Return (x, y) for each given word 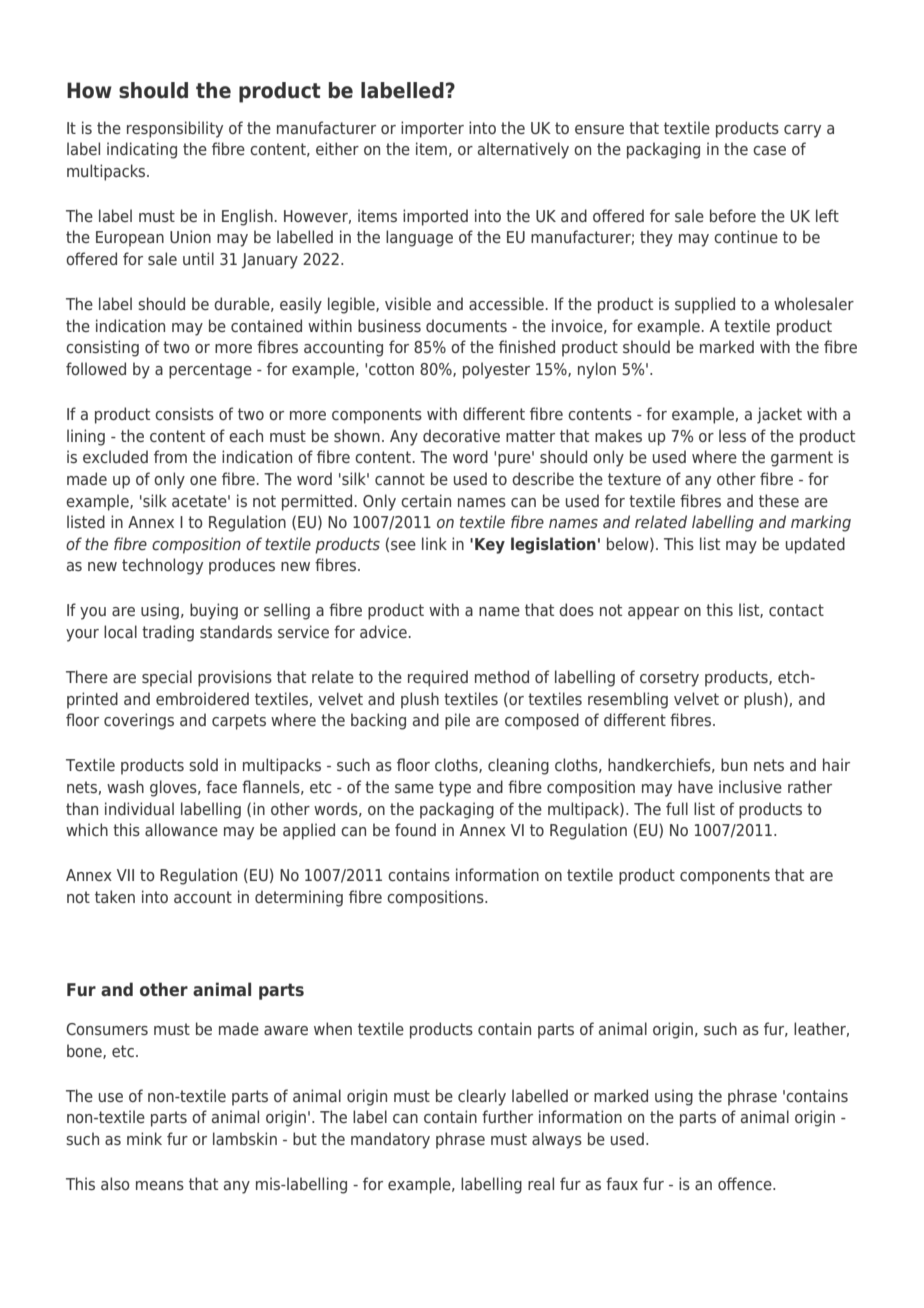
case (769, 150)
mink (144, 1138)
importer (432, 129)
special (167, 678)
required (438, 678)
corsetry (669, 679)
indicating (142, 150)
